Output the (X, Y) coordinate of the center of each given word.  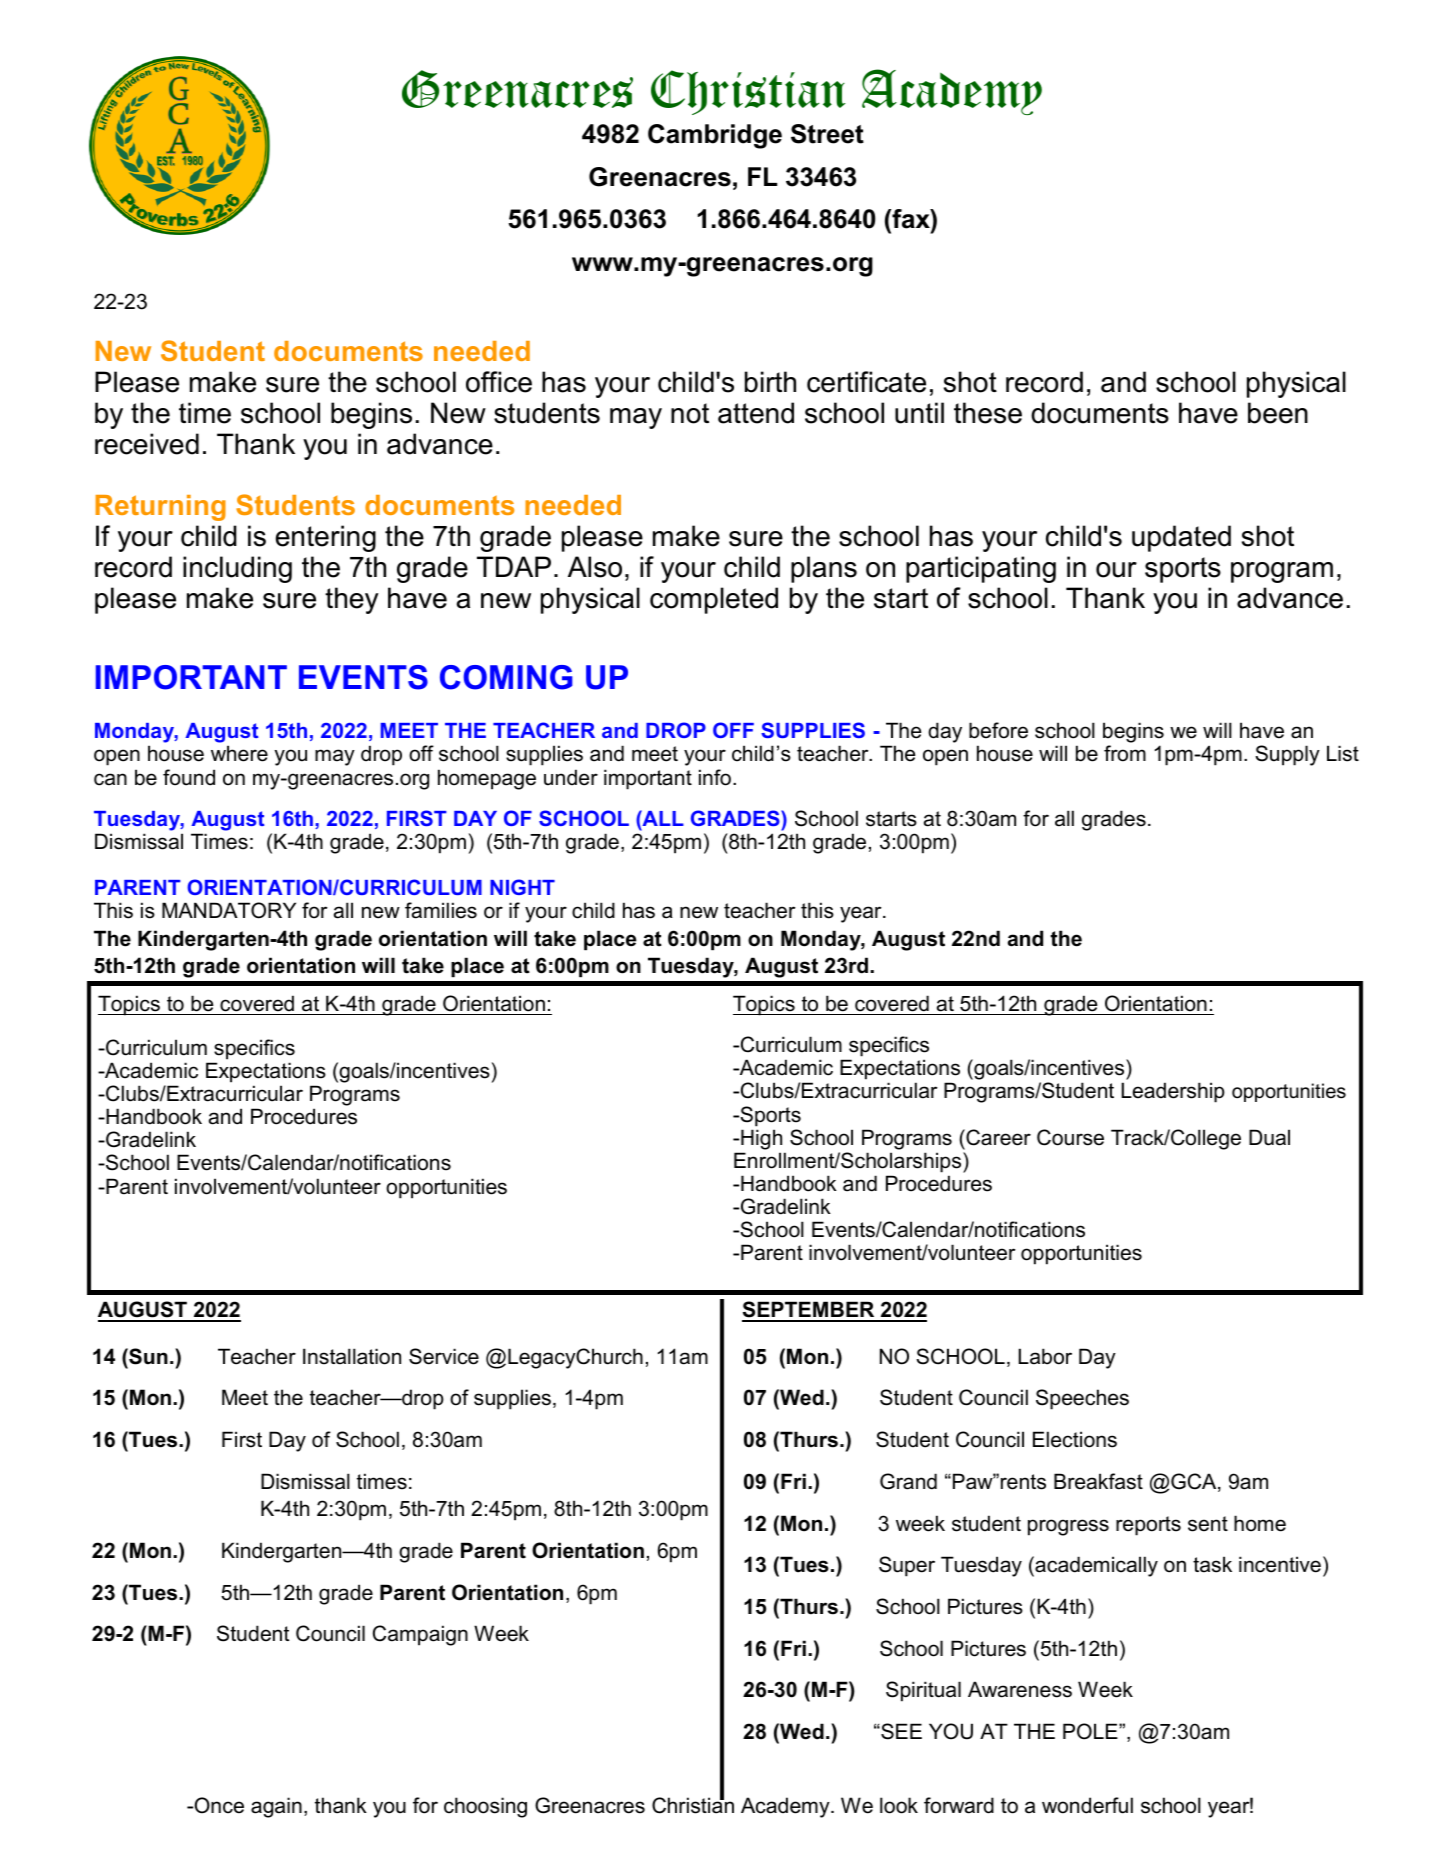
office (499, 382)
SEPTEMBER (809, 1311)
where (239, 753)
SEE (900, 1731)
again (276, 1807)
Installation (352, 1356)
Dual (1269, 1137)
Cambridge (715, 136)
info (715, 777)
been (1278, 413)
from (1125, 753)
